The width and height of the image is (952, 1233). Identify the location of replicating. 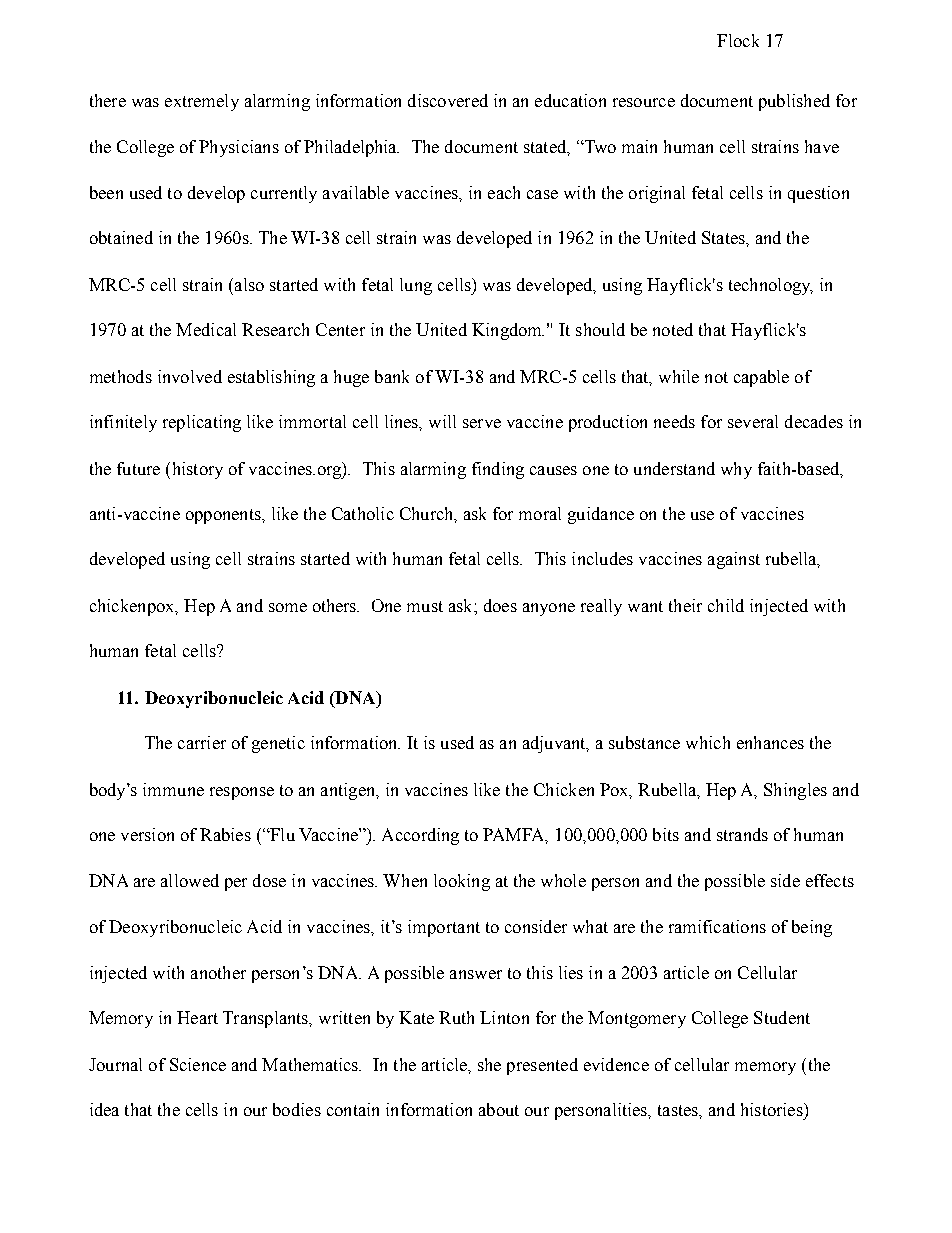
(202, 423).
